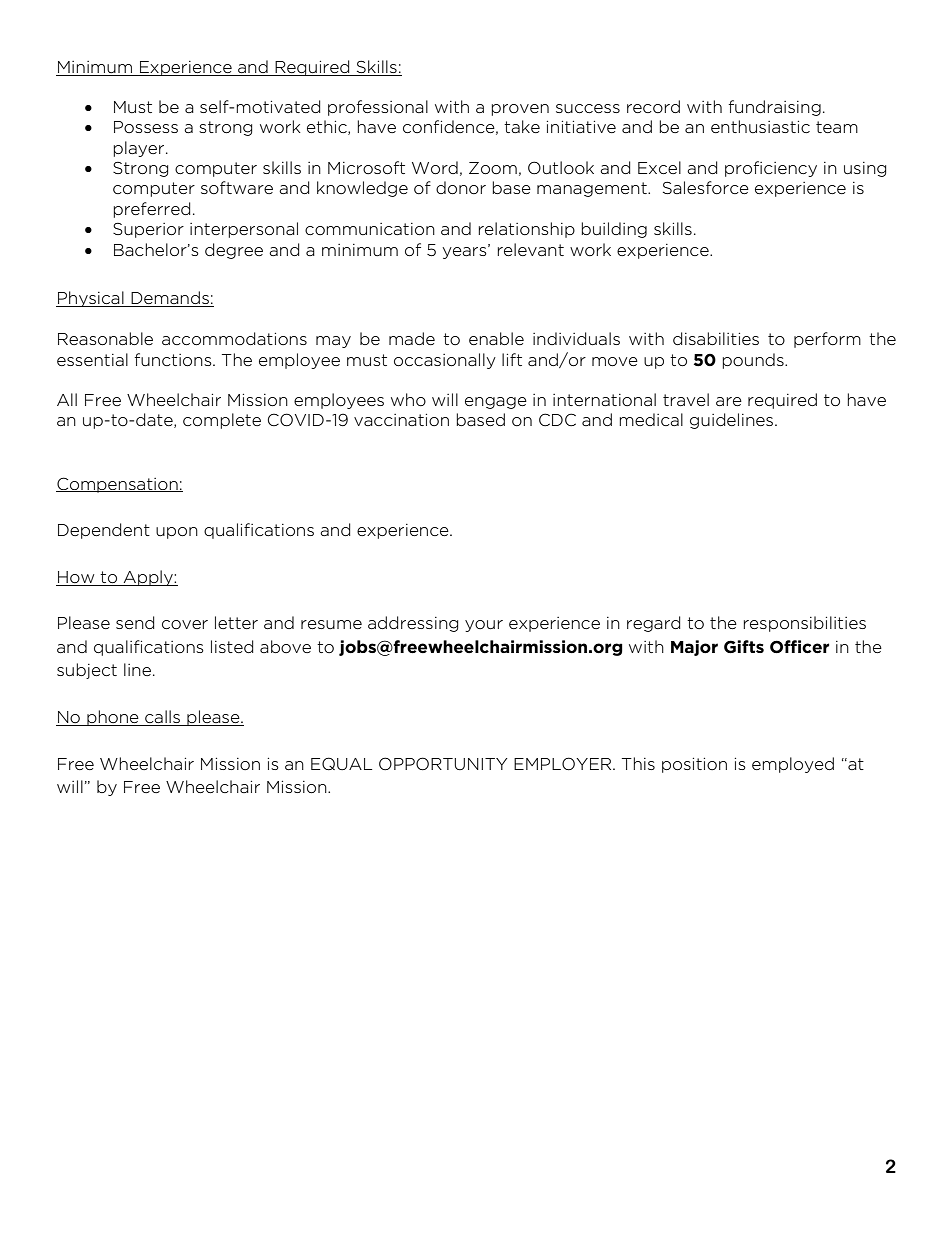 Image resolution: width=952 pixels, height=1233 pixels. I want to click on upon, so click(177, 533).
